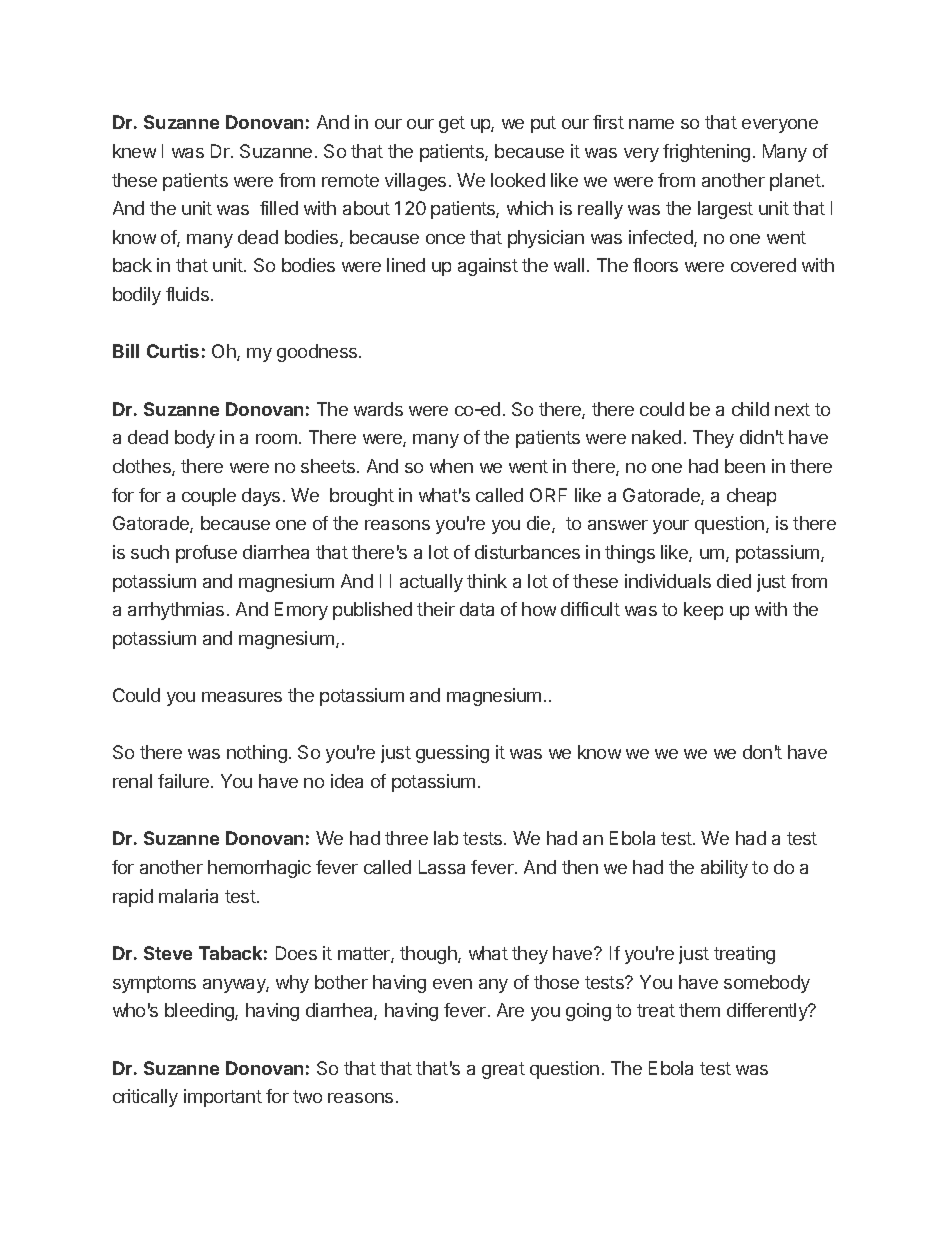  What do you see at coordinates (134, 151) in the screenshot?
I see `knew` at bounding box center [134, 151].
